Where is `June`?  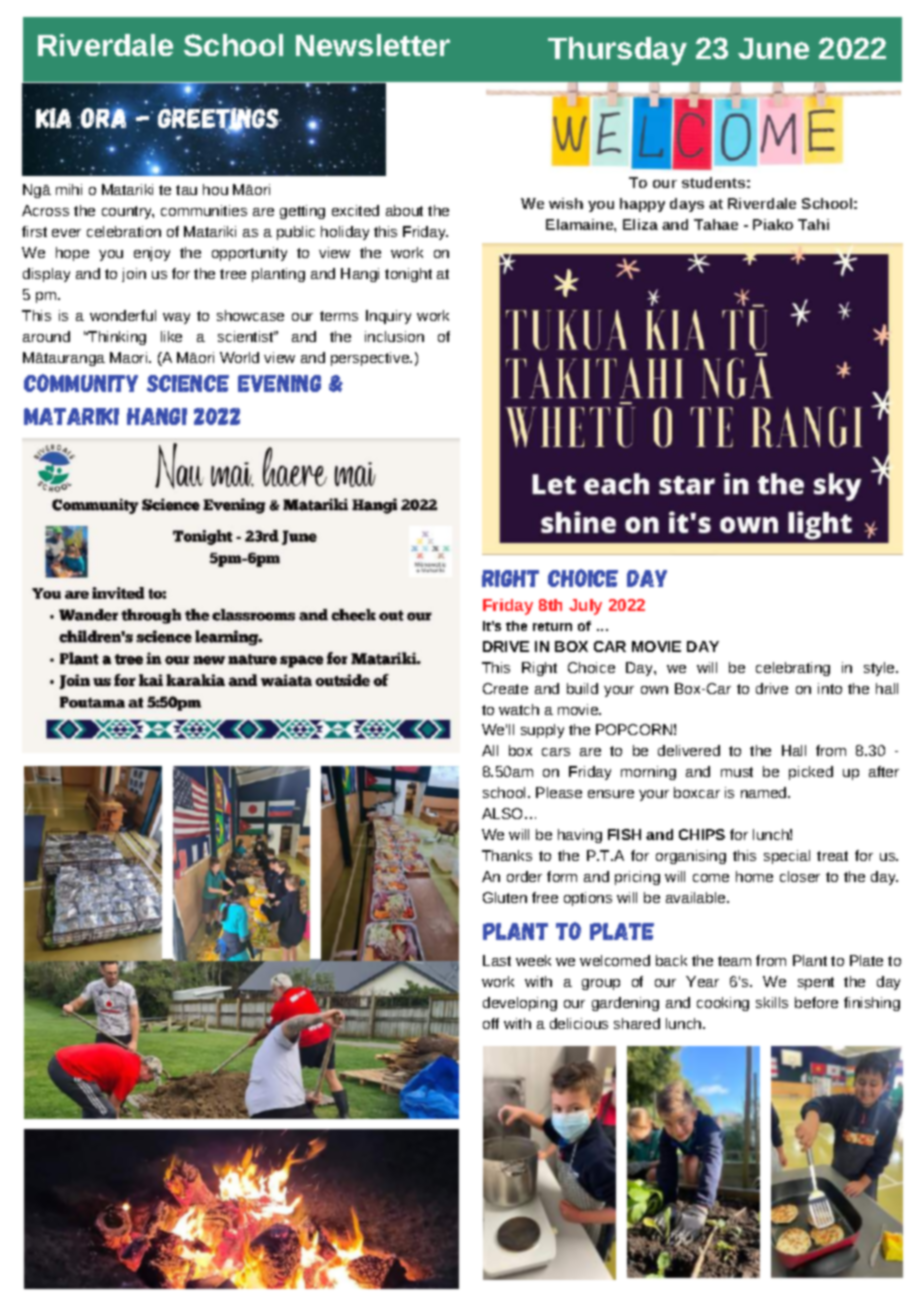 June is located at coordinates (773, 48).
